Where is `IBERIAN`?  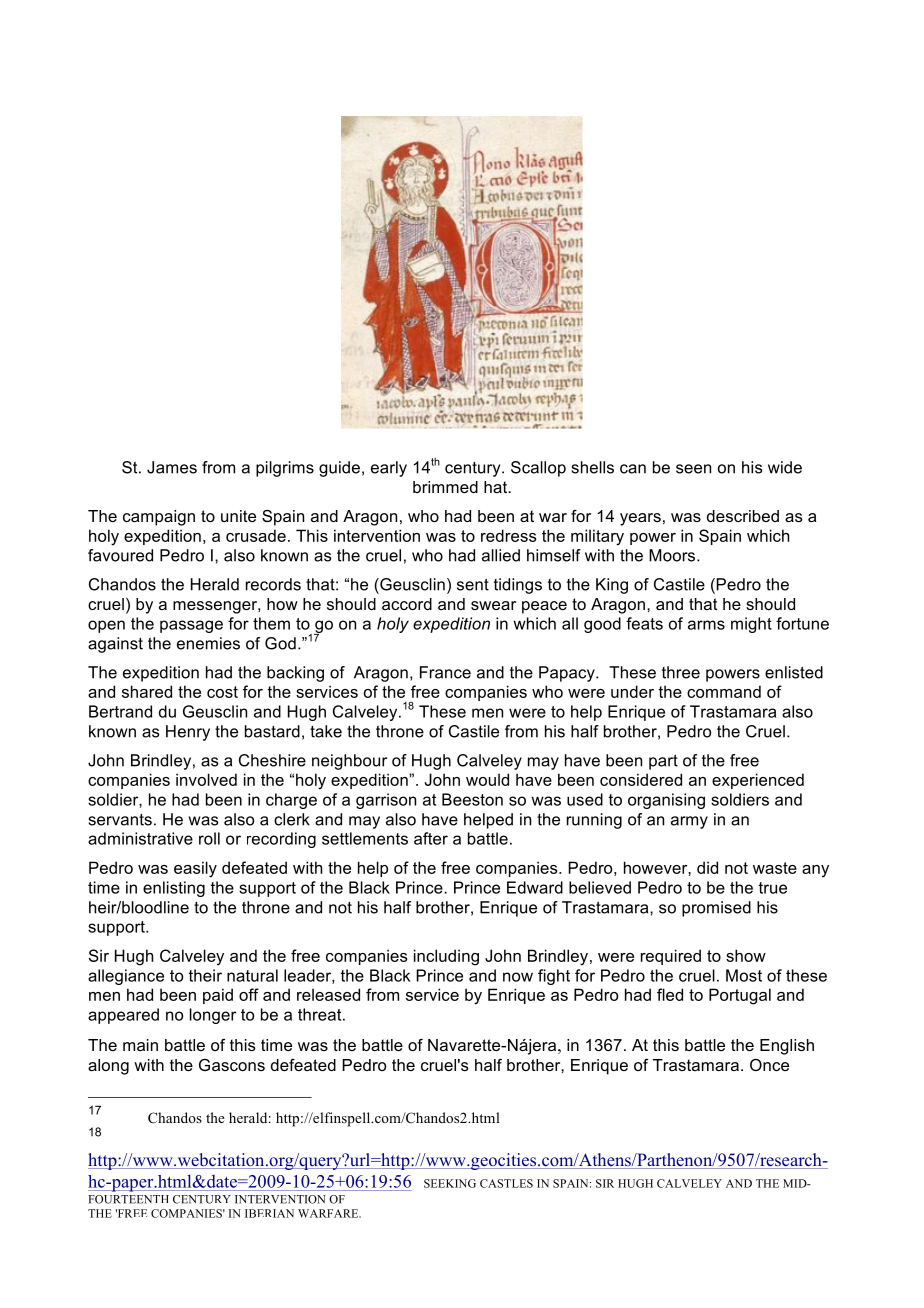 IBERIAN is located at coordinates (269, 1213).
